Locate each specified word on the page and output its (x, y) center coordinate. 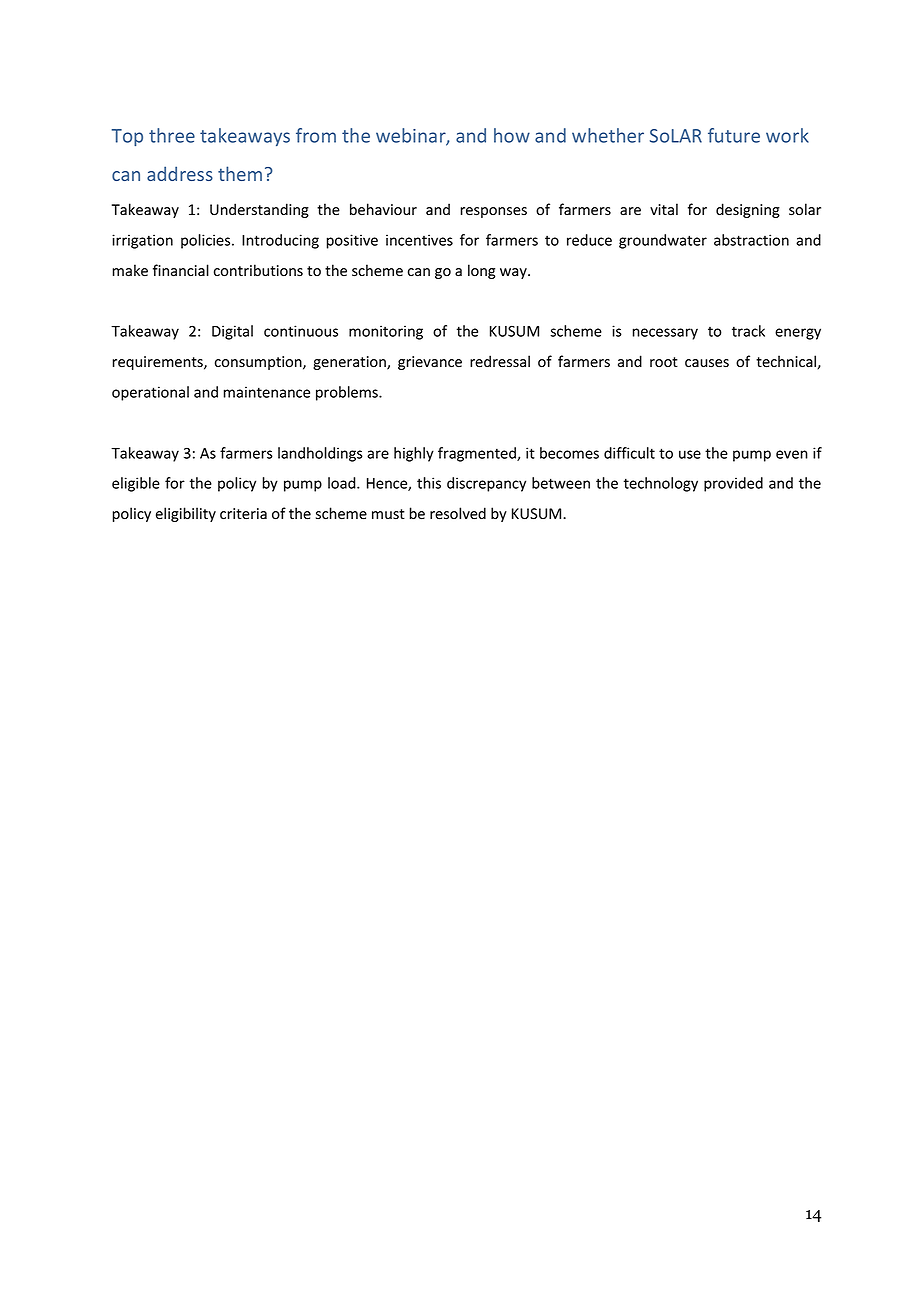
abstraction (751, 240)
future (734, 135)
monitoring (386, 332)
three (172, 135)
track (748, 331)
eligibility (186, 514)
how (512, 135)
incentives (419, 240)
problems (348, 393)
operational (150, 393)
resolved (458, 513)
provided (733, 484)
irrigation (142, 241)
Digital (232, 332)
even (792, 454)
